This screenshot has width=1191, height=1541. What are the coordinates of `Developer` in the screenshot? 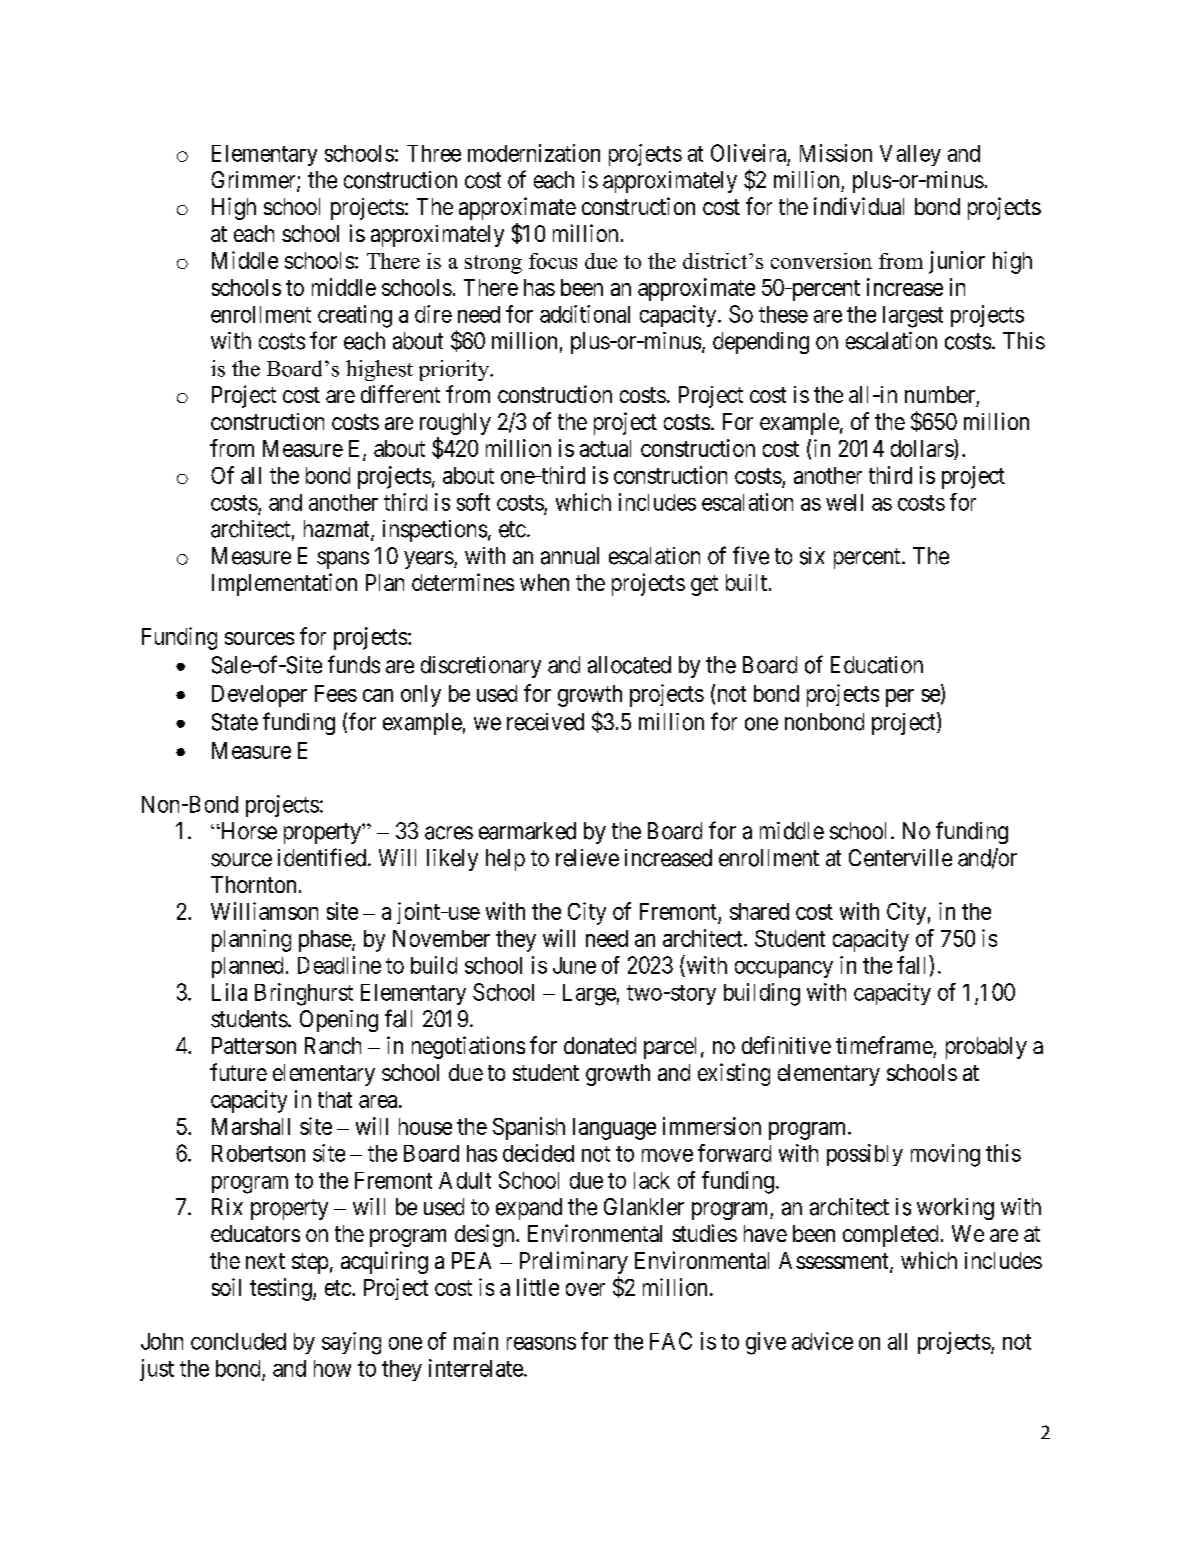 It's located at (259, 696).
